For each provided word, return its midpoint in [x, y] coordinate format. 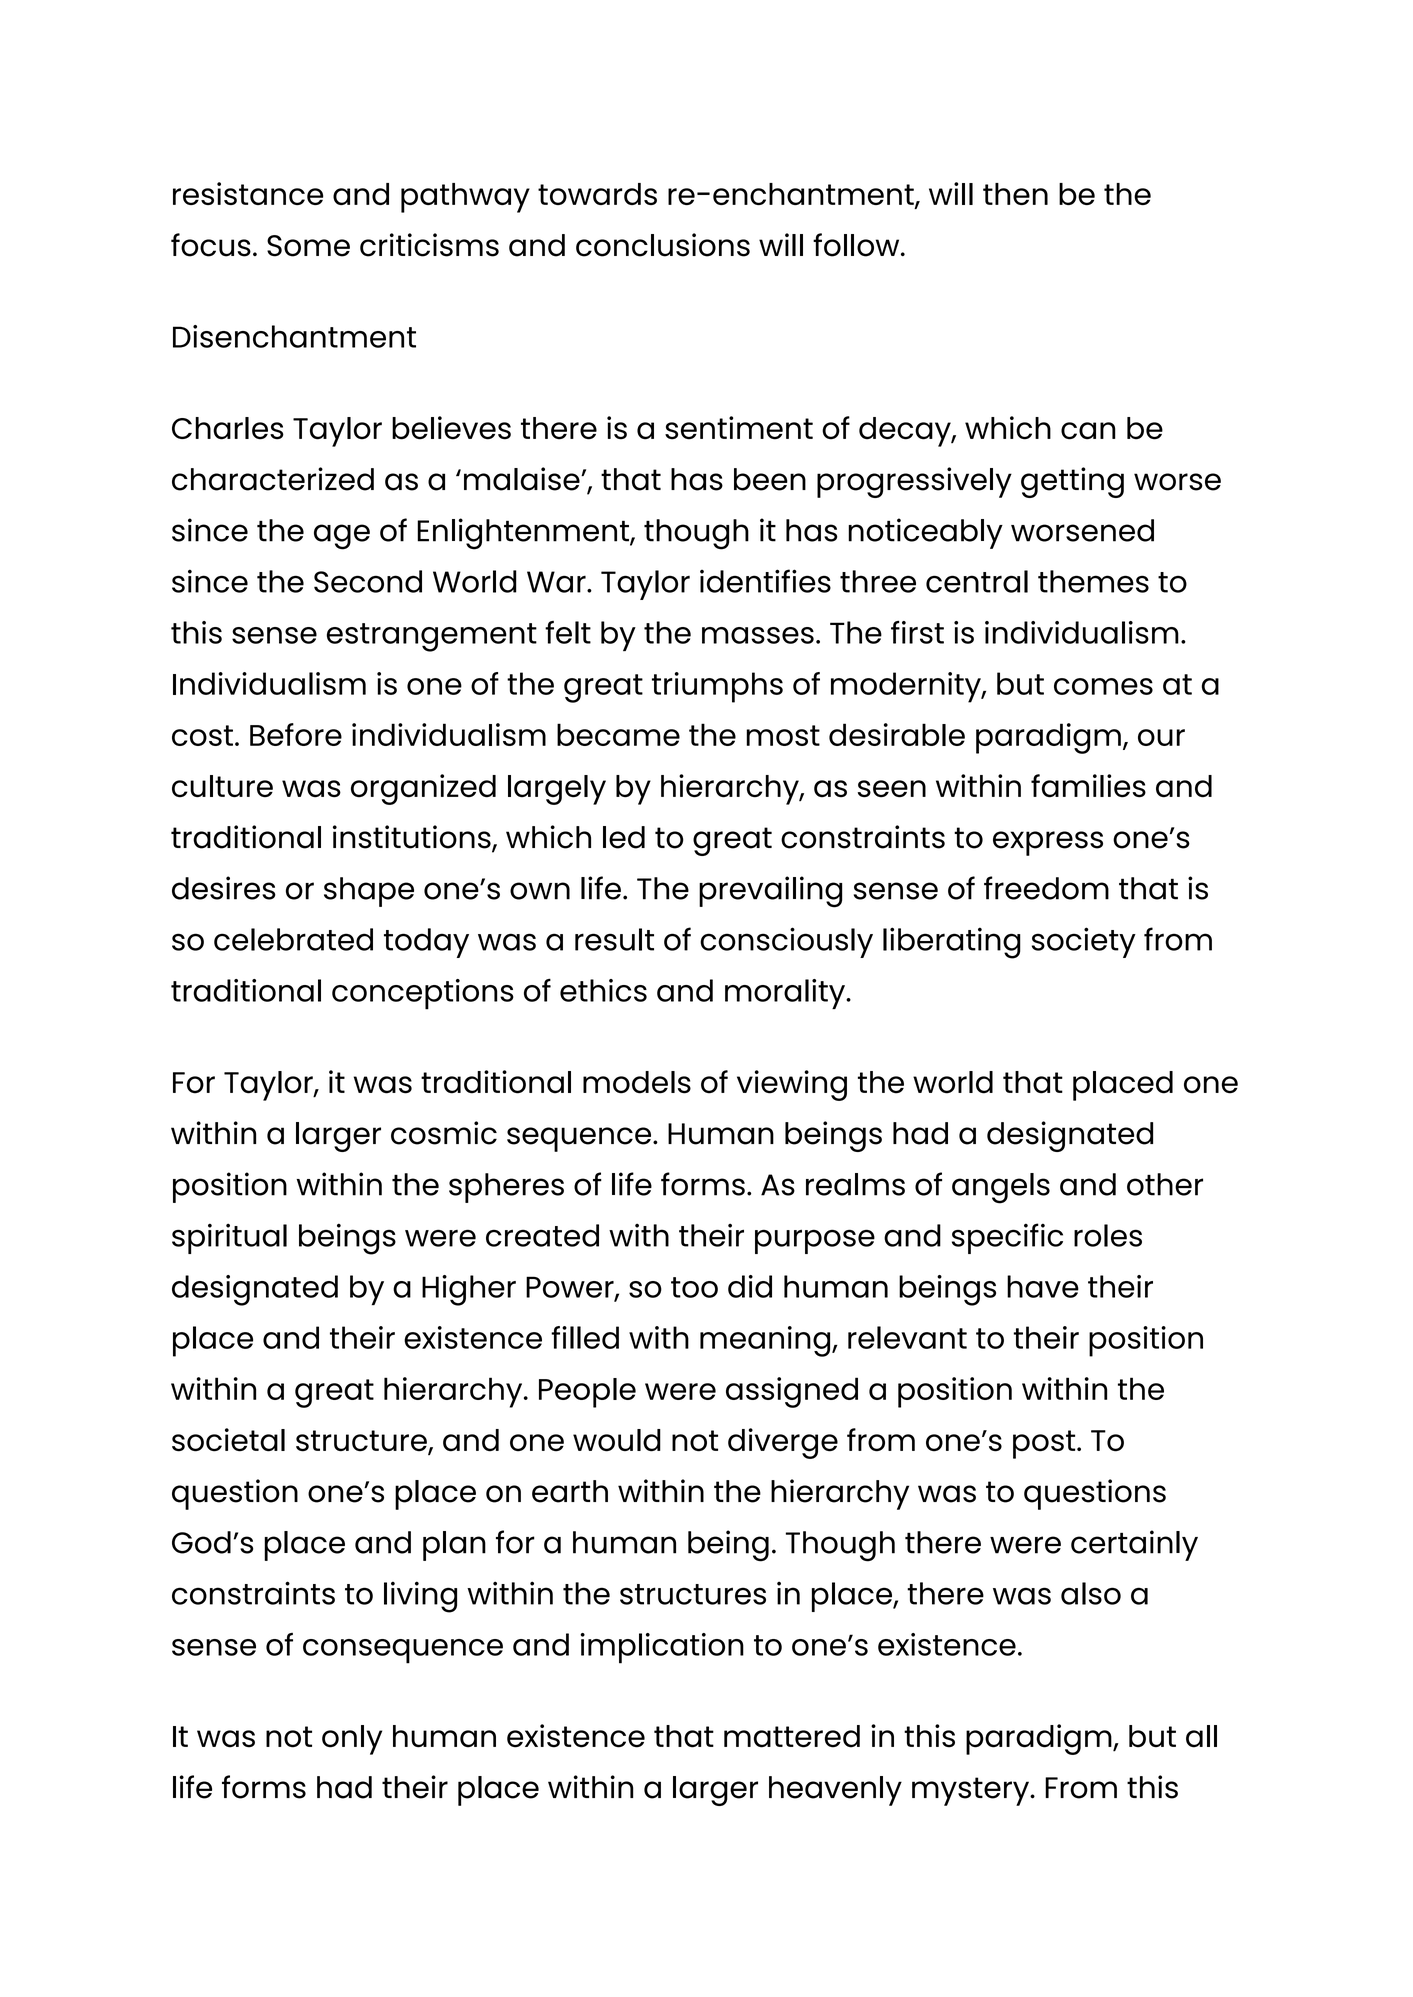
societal [228, 1440]
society [1084, 942]
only [352, 1740]
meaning [766, 1341]
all [1201, 1736]
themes [1093, 581]
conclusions [663, 245]
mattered [792, 1736]
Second [368, 581]
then [1015, 194]
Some [308, 246]
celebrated [293, 939]
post [1045, 1444]
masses [758, 635]
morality [786, 994]
